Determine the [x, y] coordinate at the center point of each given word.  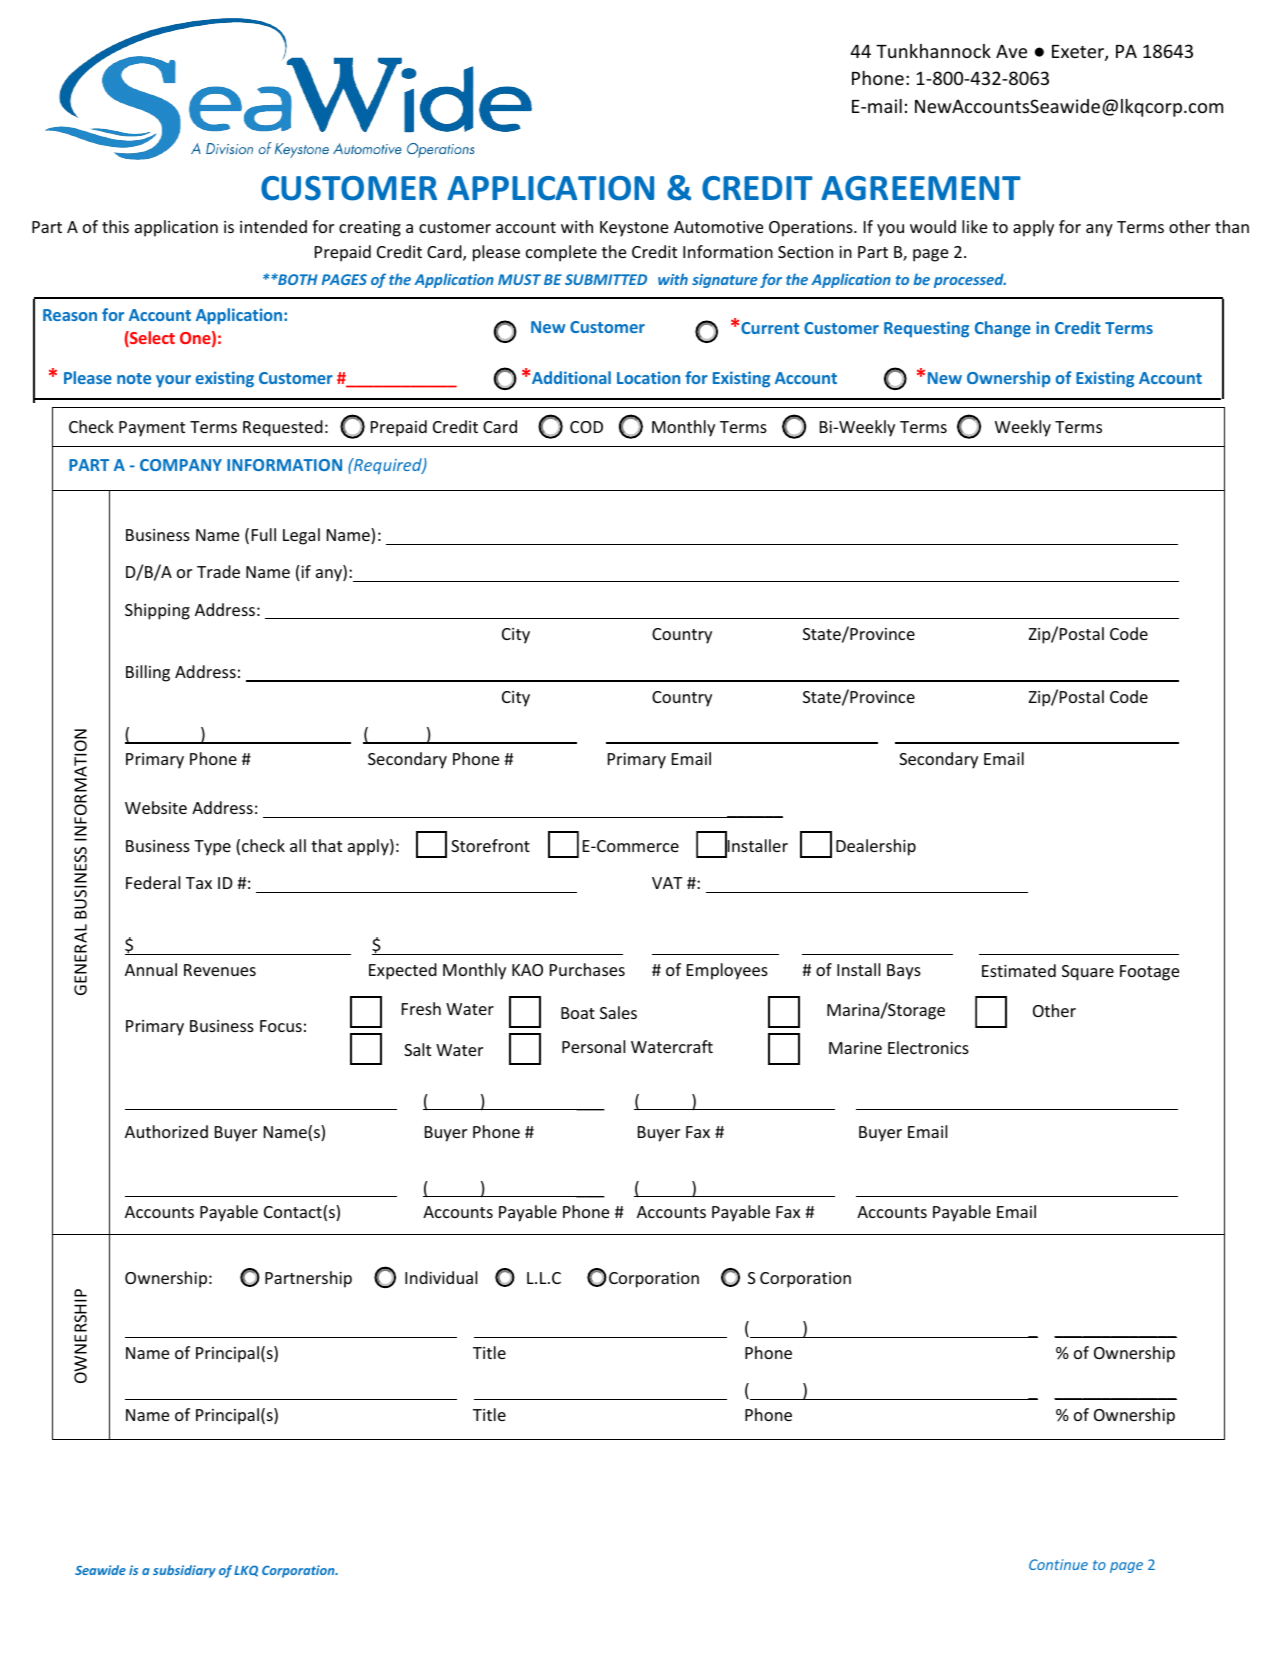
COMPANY [181, 465]
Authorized [166, 1131]
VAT [667, 883]
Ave [1011, 51]
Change [1003, 329]
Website [156, 807]
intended [273, 226]
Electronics [928, 1047]
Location [648, 377]
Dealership [876, 847]
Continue [1058, 1564]
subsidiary [184, 1571]
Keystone [634, 229]
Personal [593, 1046]
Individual [441, 1277]
